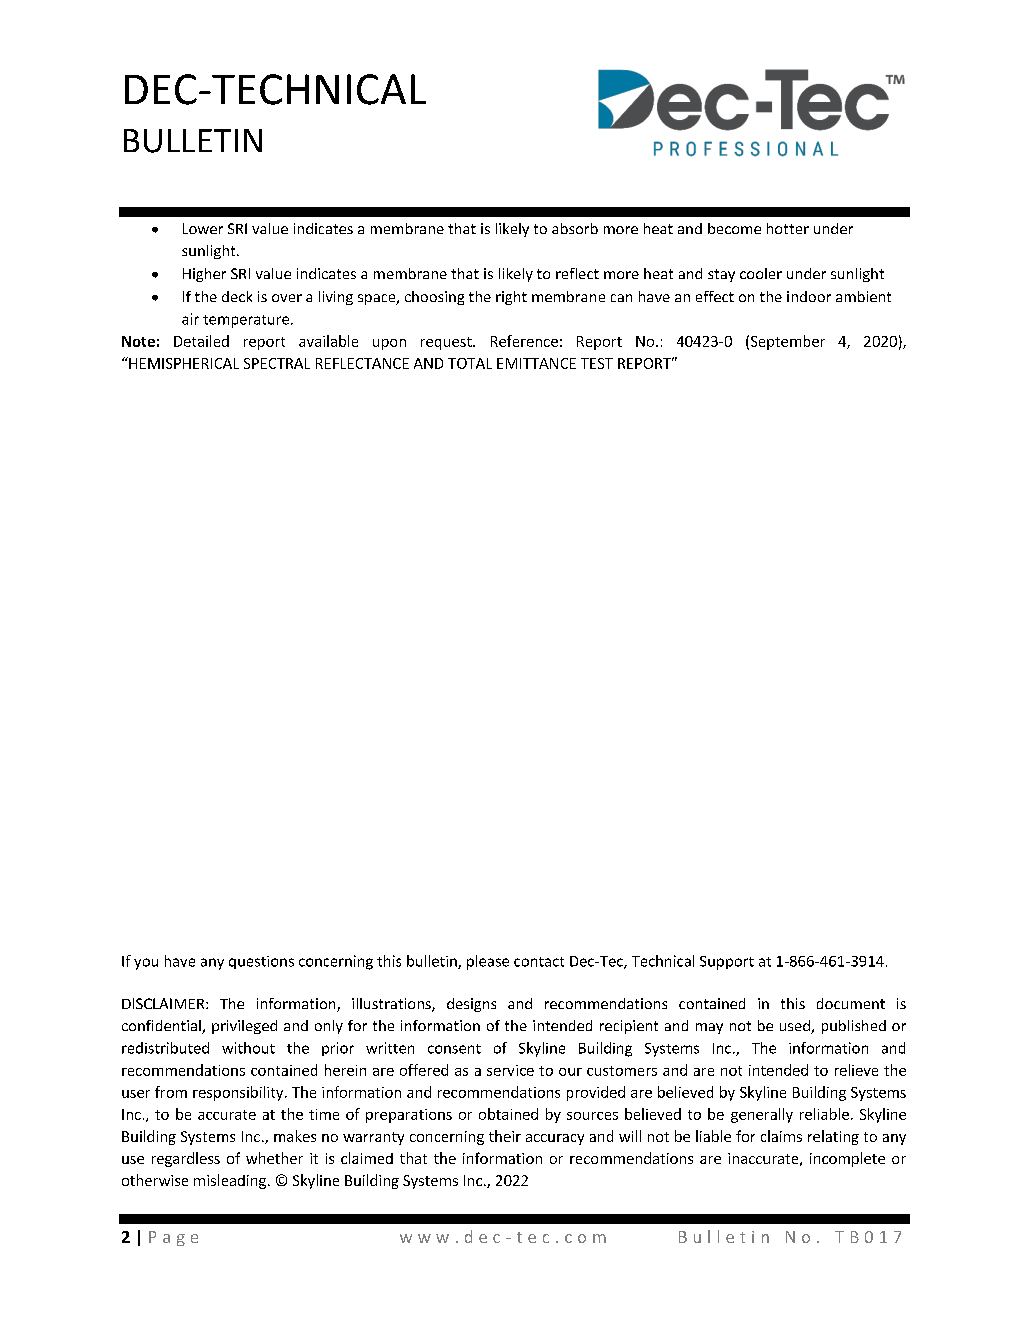 The width and height of the document is (1028, 1330). Describe the element at coordinates (851, 1003) in the document. I see `document` at that location.
